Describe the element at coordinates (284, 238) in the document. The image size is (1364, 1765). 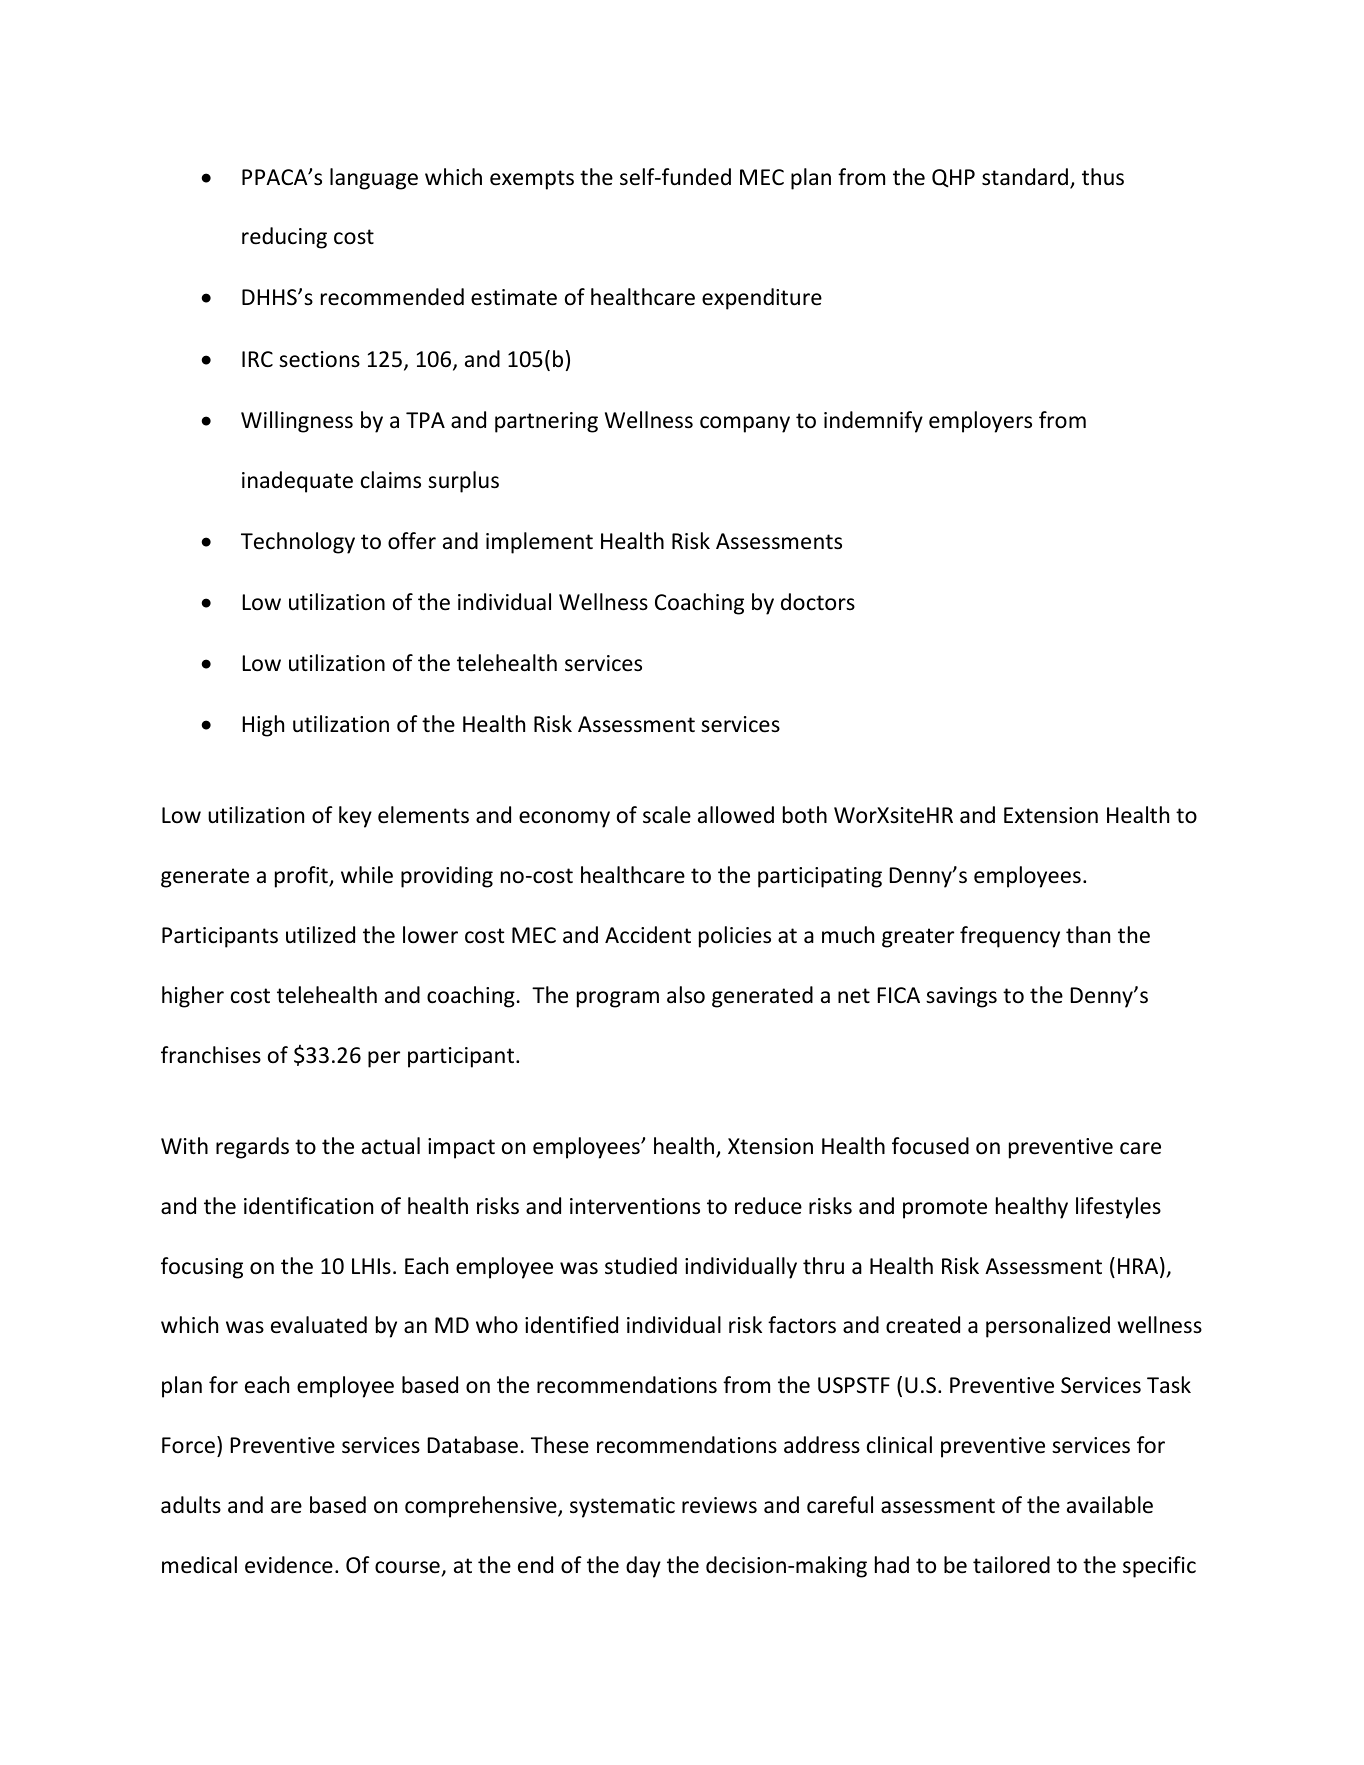
I see `reducing` at that location.
